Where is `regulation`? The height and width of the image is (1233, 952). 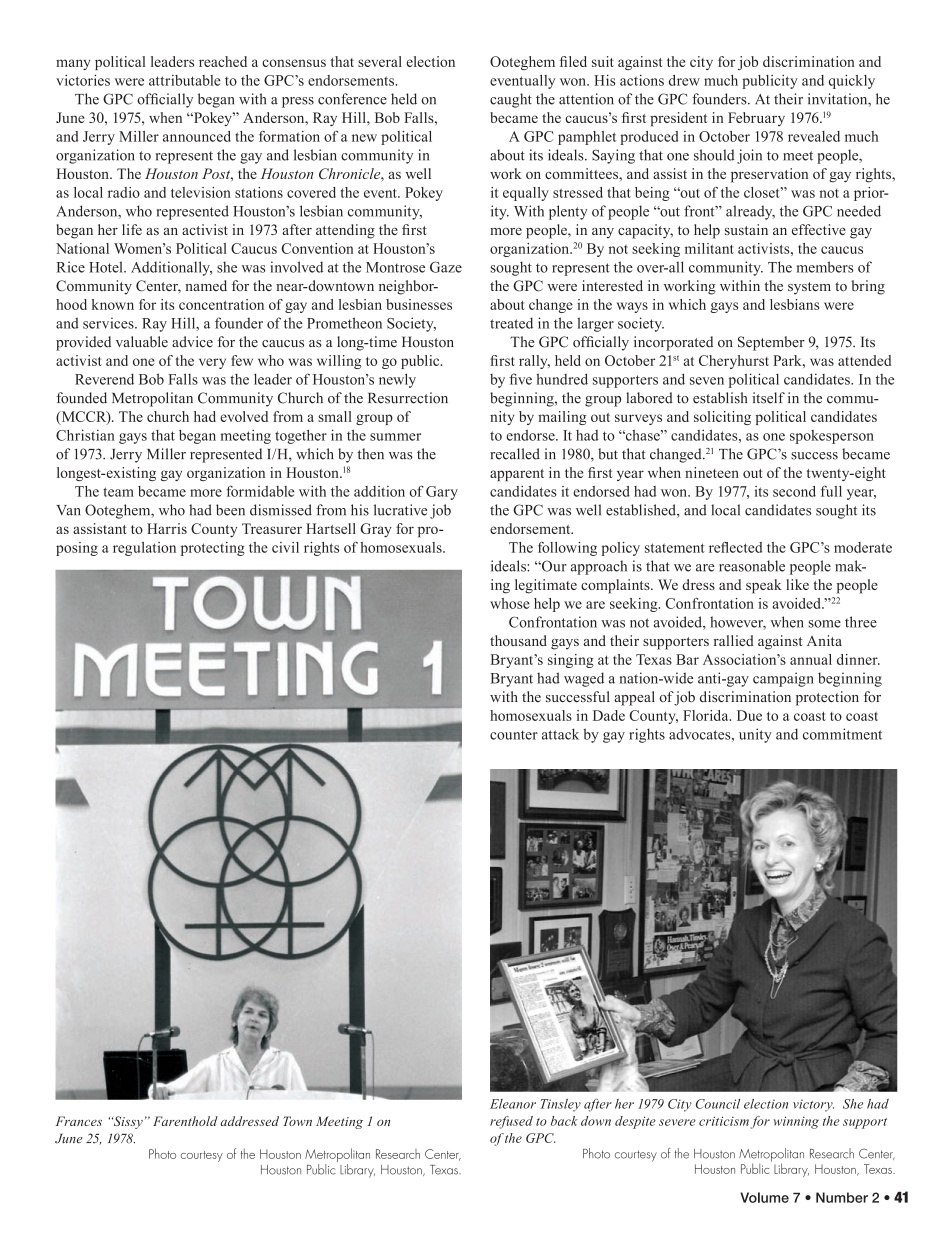 regulation is located at coordinates (144, 549).
